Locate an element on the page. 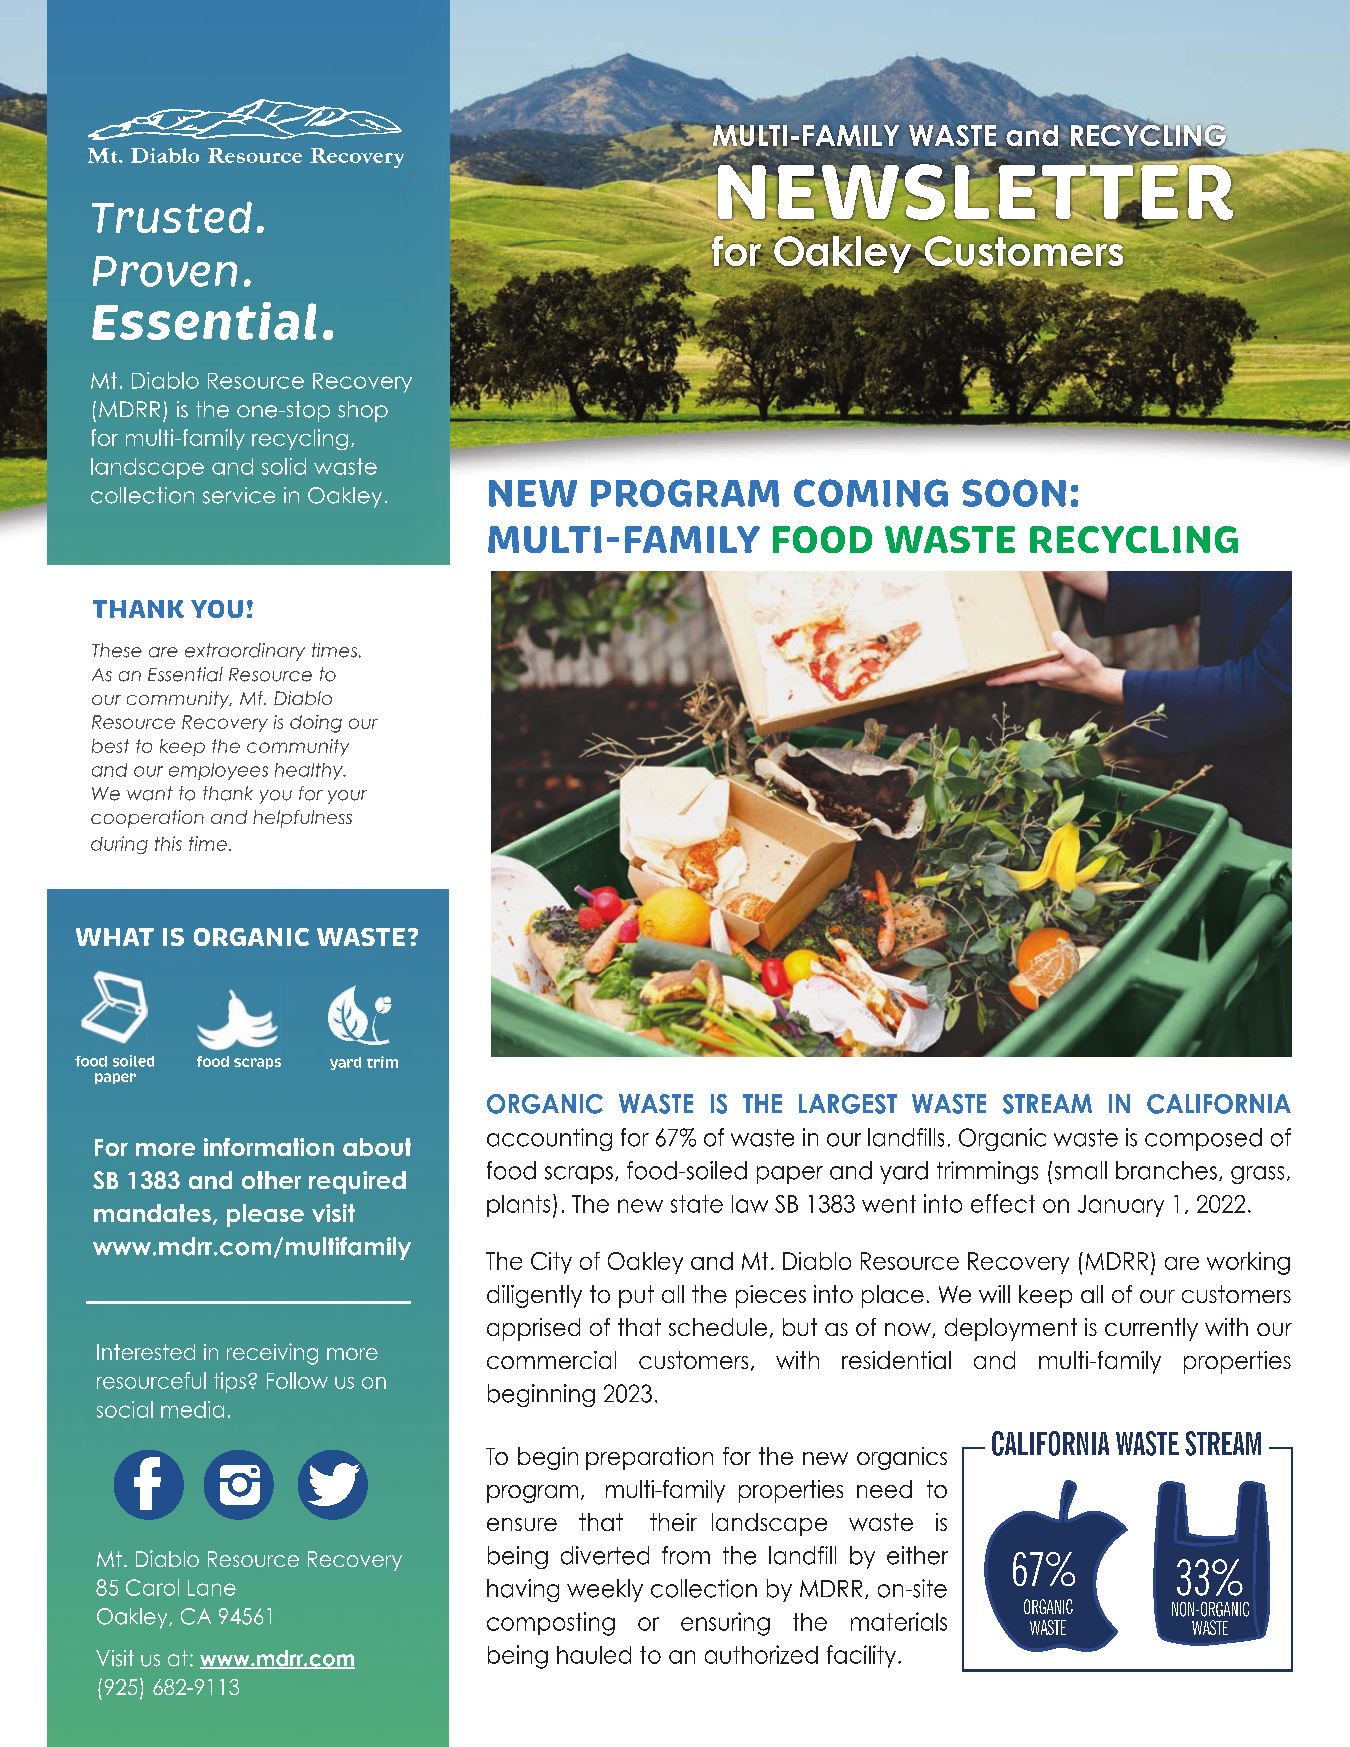 The height and width of the document is (1747, 1350). COMING is located at coordinates (871, 493).
